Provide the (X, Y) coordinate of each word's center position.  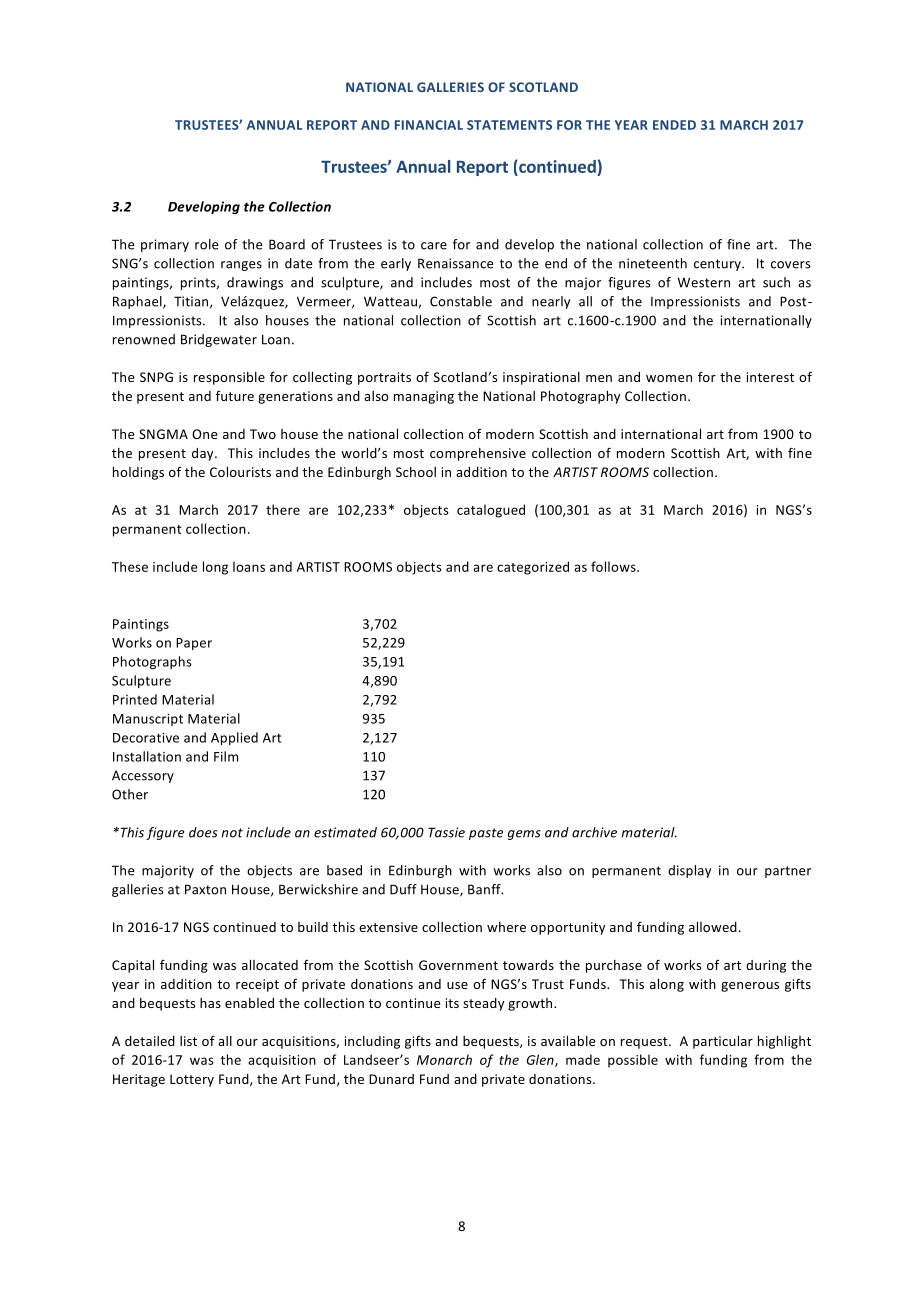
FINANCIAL (429, 125)
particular (723, 1042)
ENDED (674, 125)
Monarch (444, 1059)
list (188, 1041)
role (206, 244)
